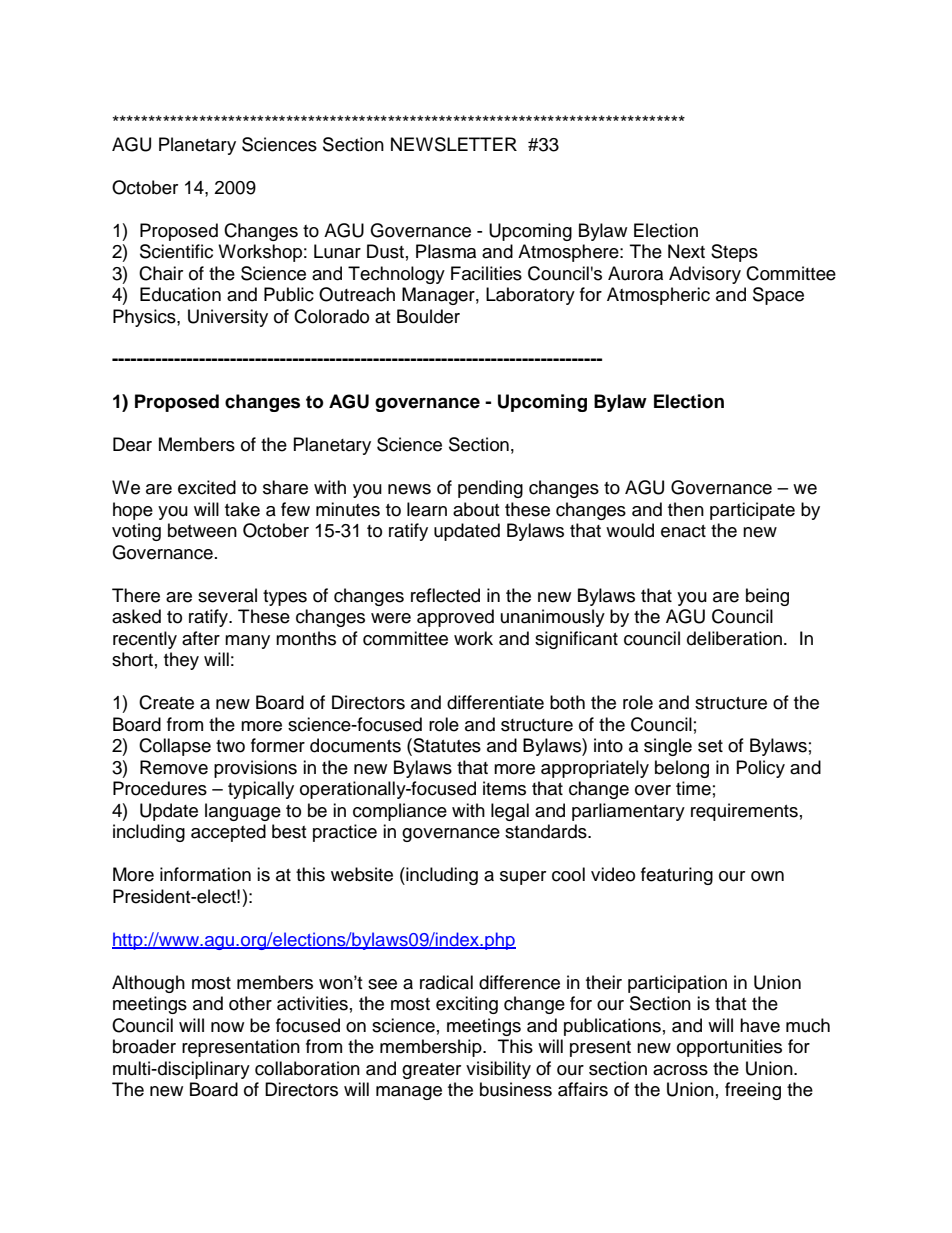 The image size is (952, 1233). Describe the element at coordinates (767, 876) in the image. I see `own` at that location.
